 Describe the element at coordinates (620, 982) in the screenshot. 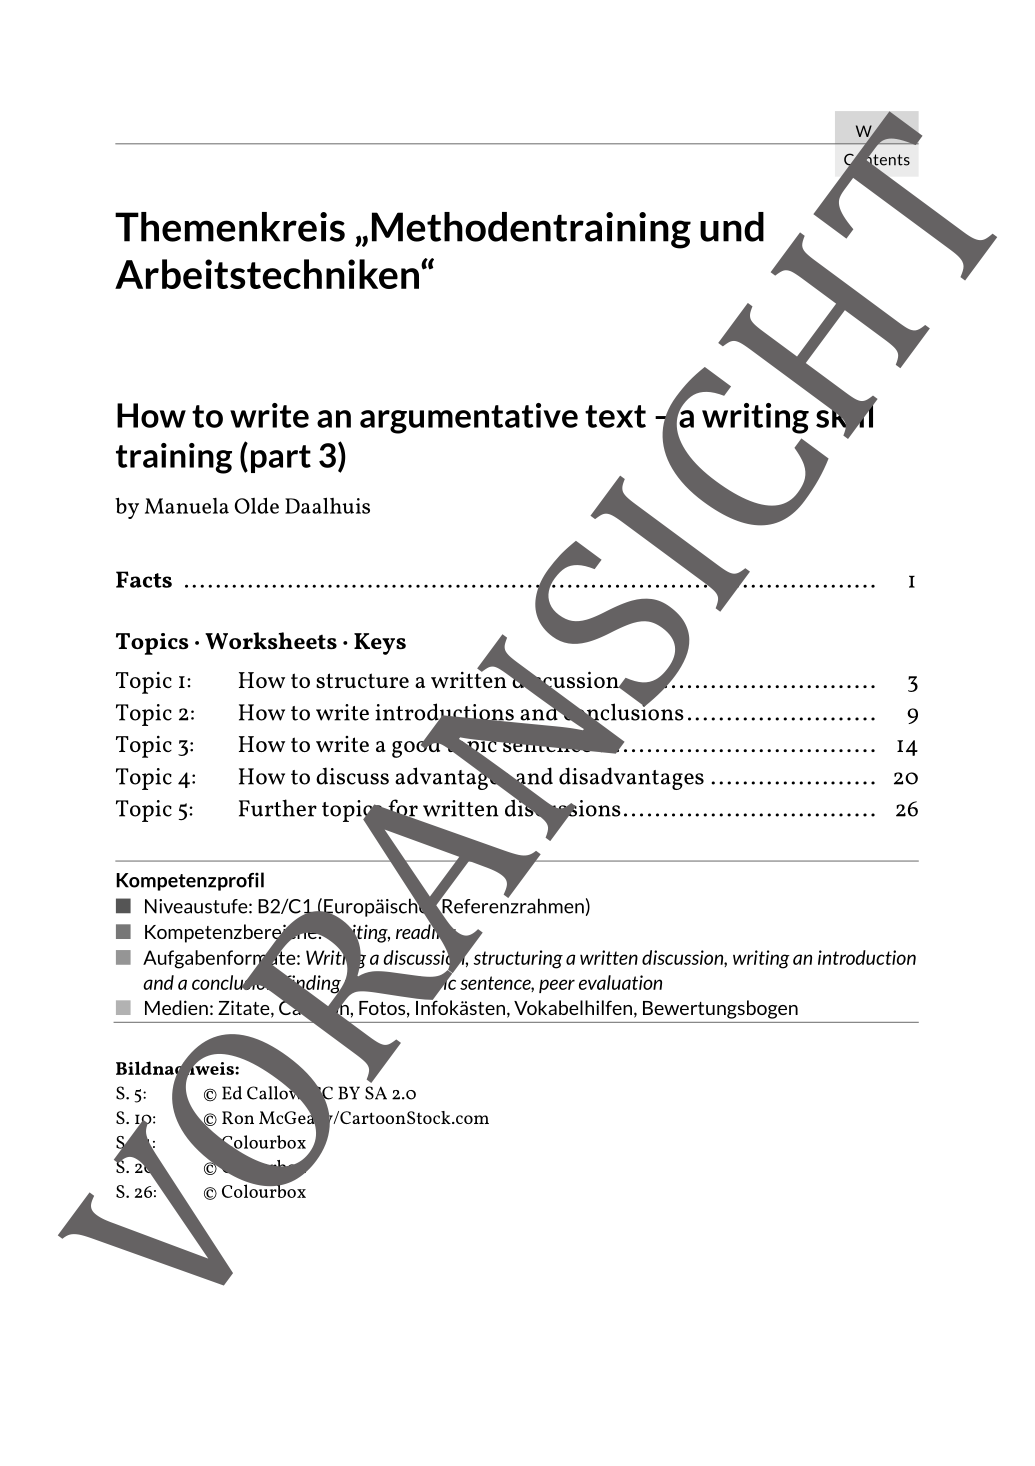

I see `evaluation` at that location.
